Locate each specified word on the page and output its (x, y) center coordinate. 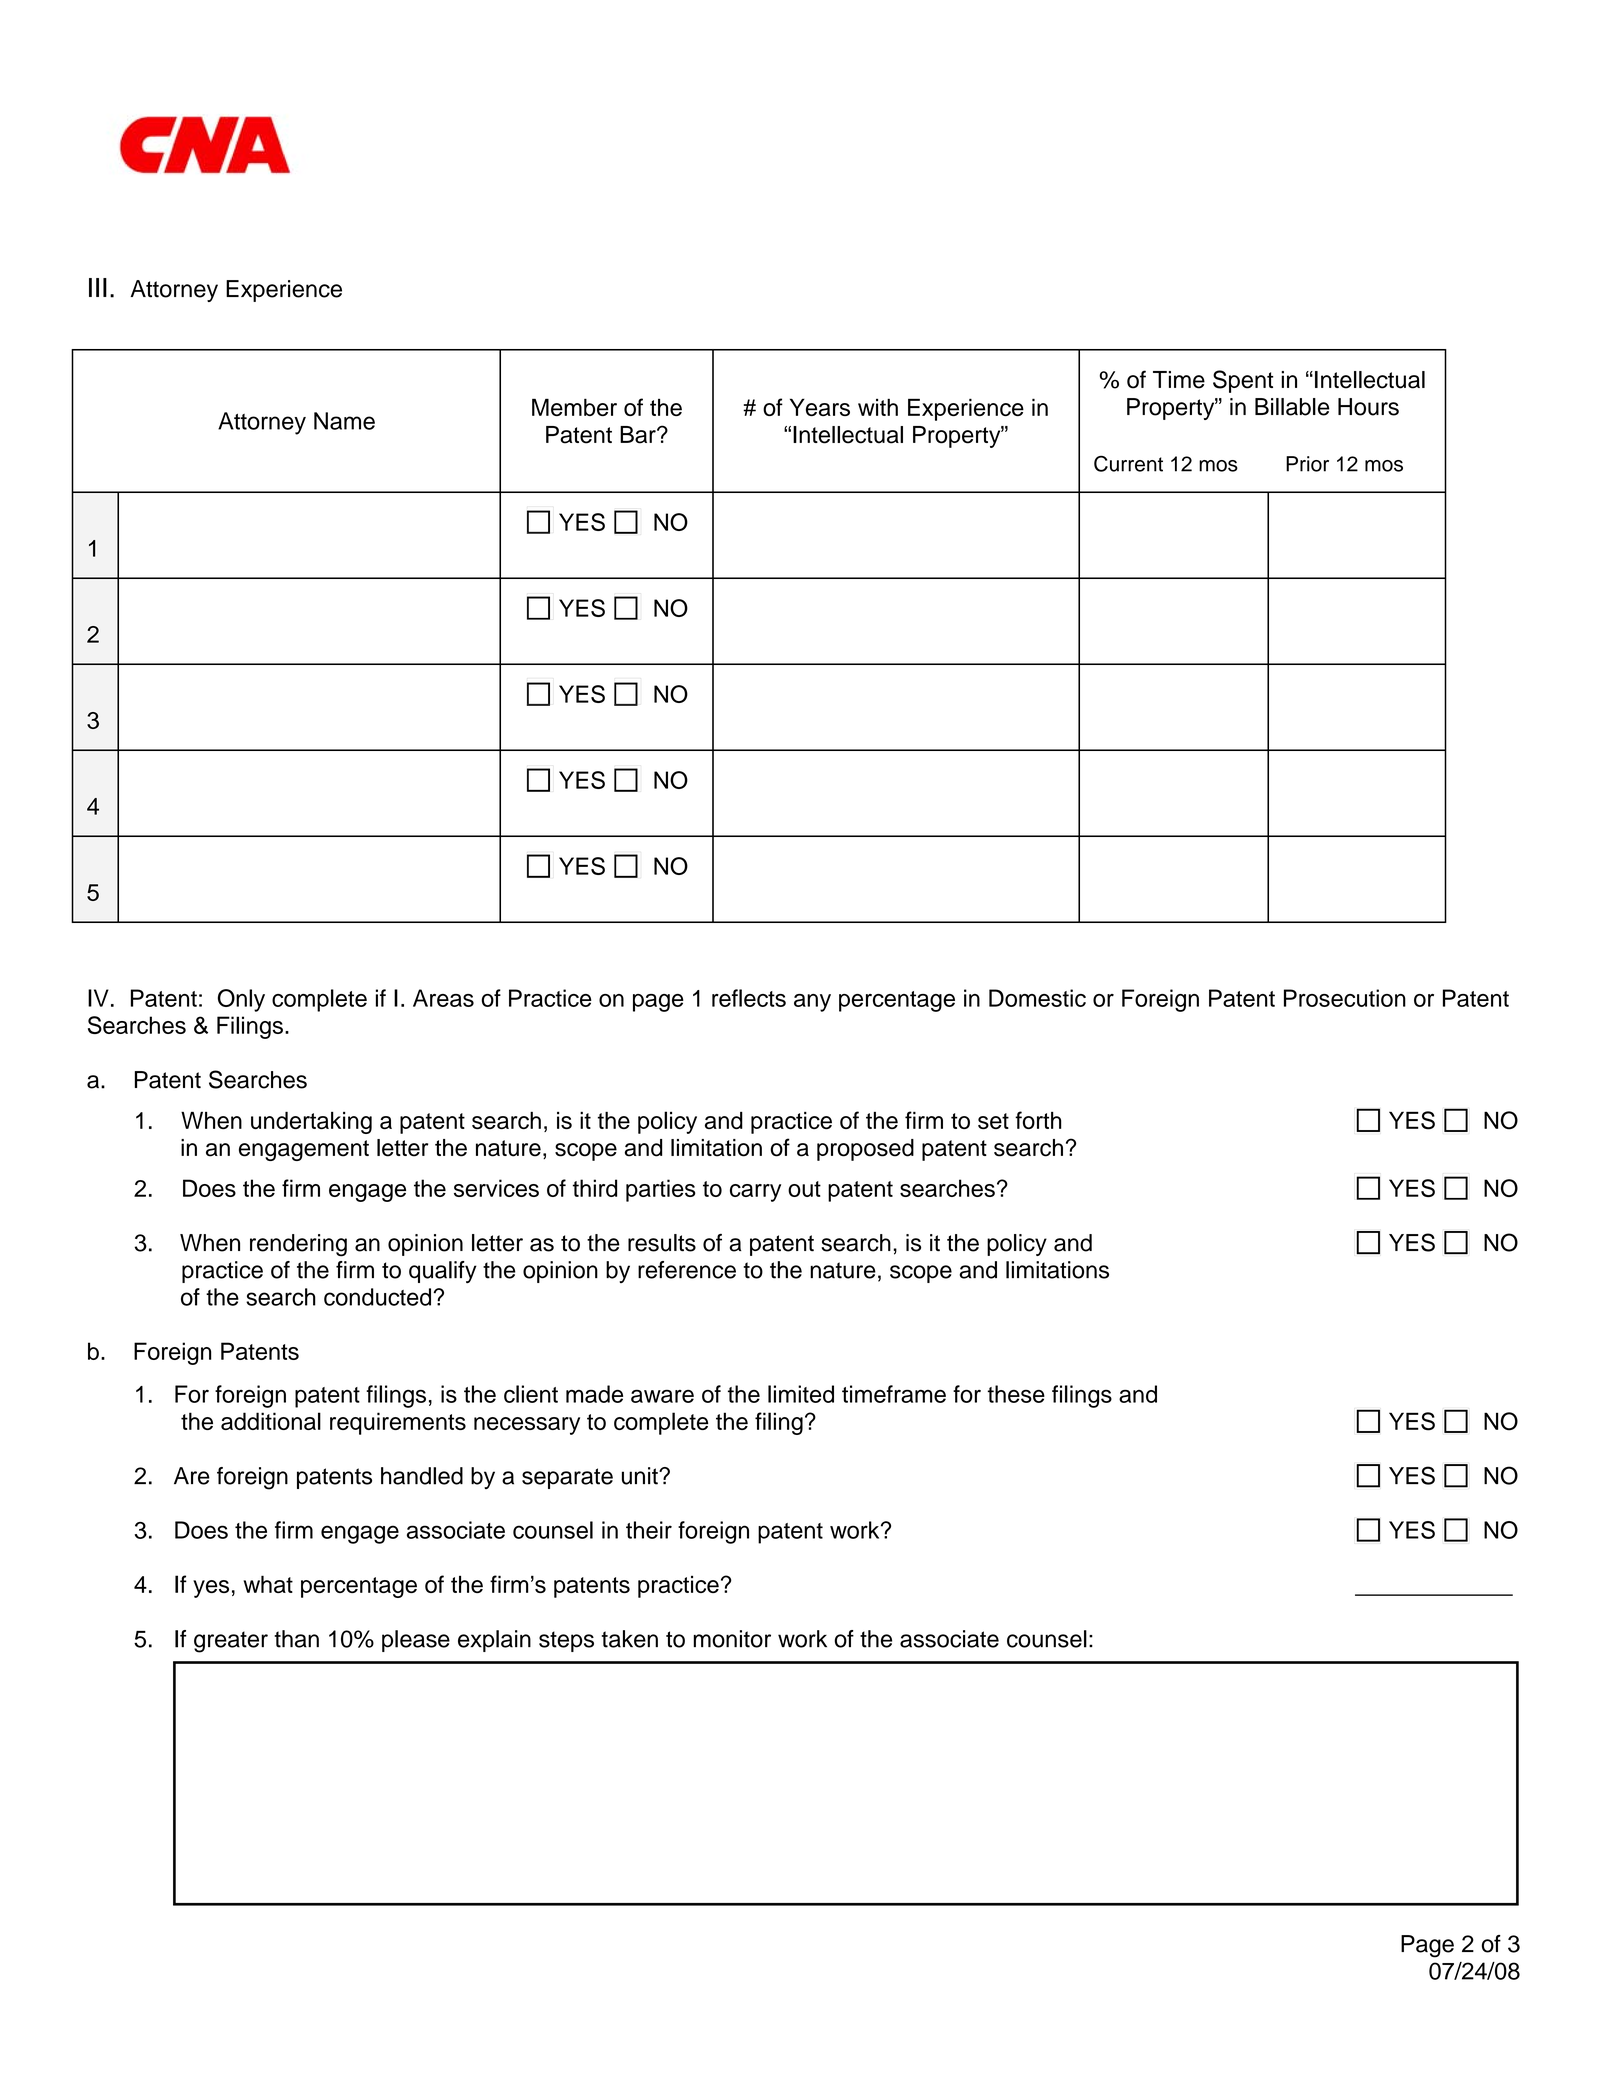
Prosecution (1345, 998)
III (98, 287)
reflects (749, 998)
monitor (732, 1639)
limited (801, 1394)
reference (687, 1270)
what (268, 1584)
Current (1128, 463)
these (1016, 1394)
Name (344, 421)
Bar (639, 435)
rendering (298, 1245)
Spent (1243, 381)
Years (820, 407)
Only (241, 1000)
